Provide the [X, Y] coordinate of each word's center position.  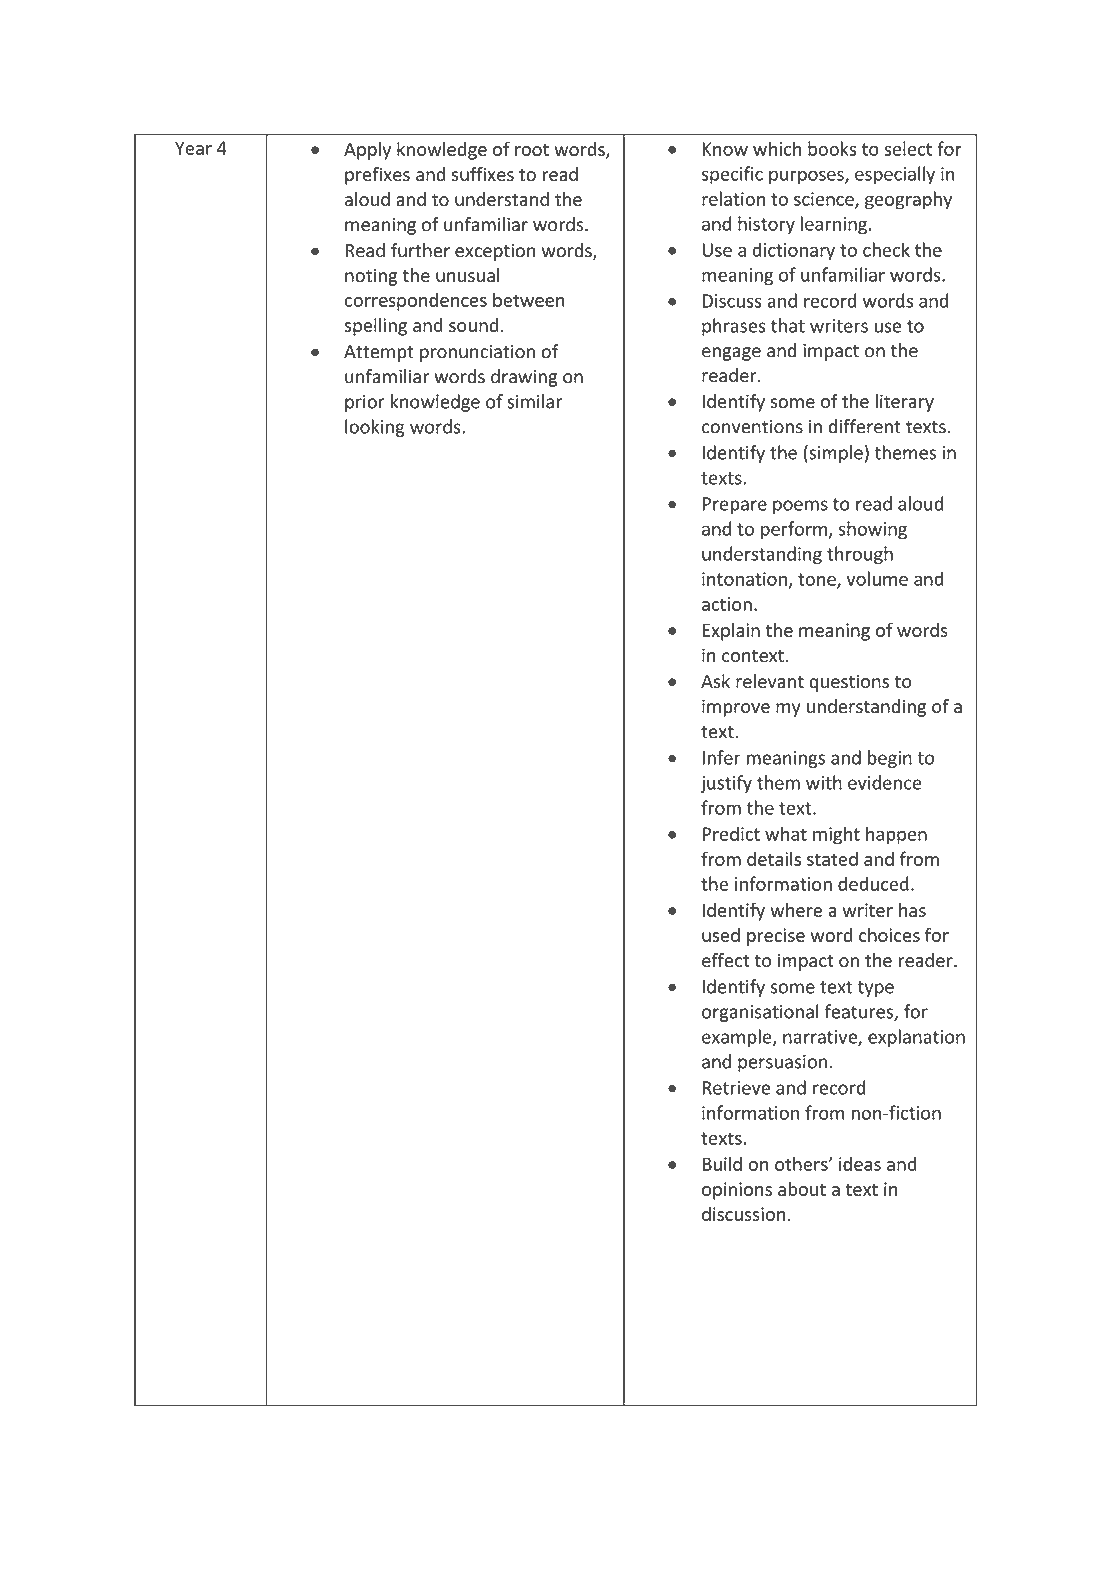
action [727, 604]
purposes [807, 177]
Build [722, 1163]
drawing [524, 378]
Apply [367, 151]
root [532, 150]
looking [375, 428]
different [865, 426]
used [721, 935]
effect [726, 960]
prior [365, 403]
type [876, 989]
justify [726, 784]
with [824, 782]
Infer [722, 757]
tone [818, 580]
